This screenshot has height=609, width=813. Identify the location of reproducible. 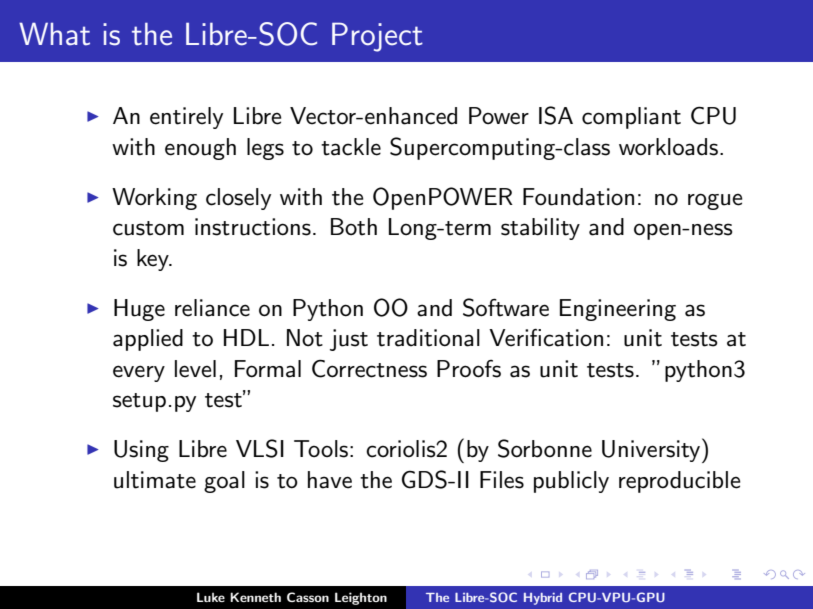
(679, 482).
